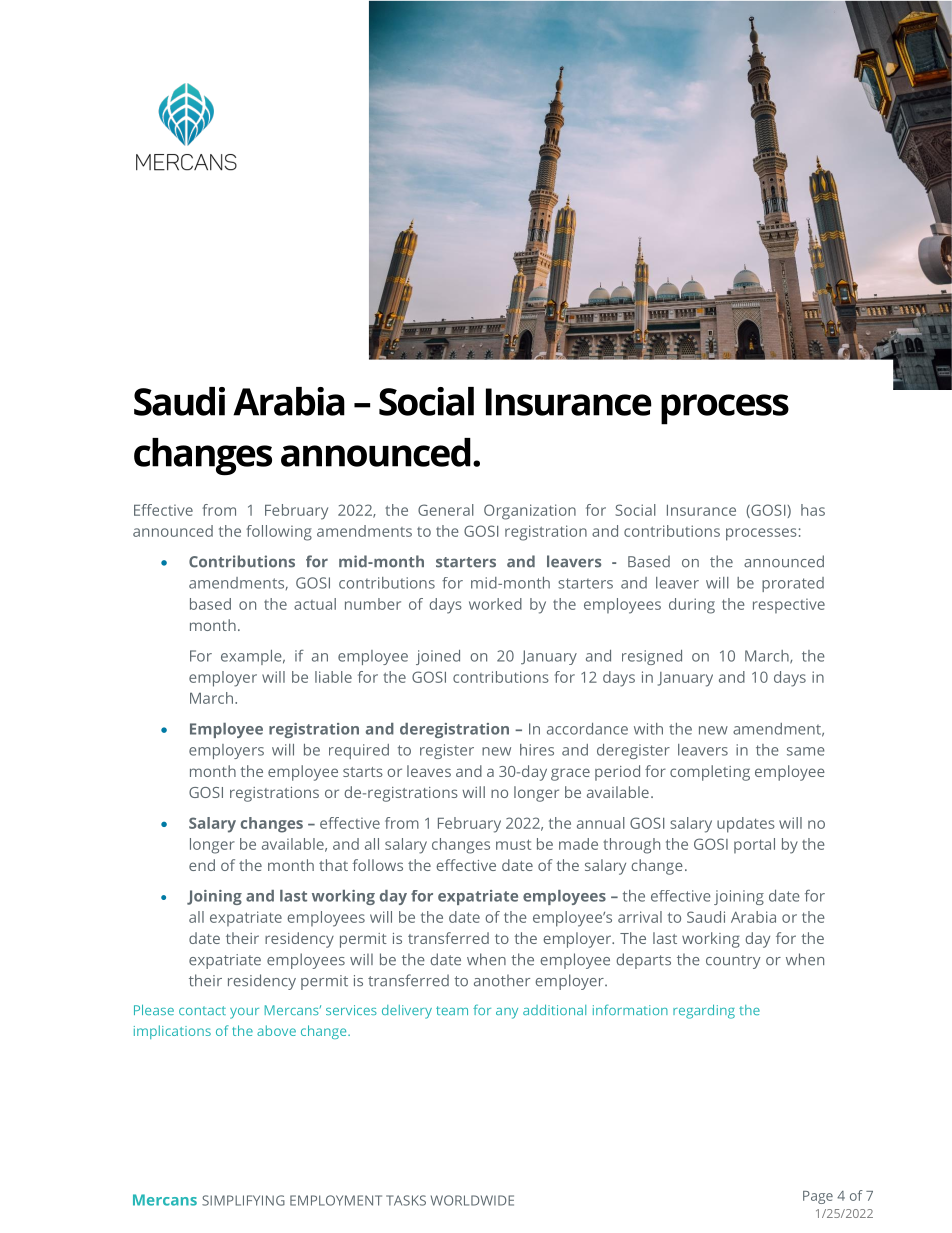  I want to click on General, so click(446, 510).
